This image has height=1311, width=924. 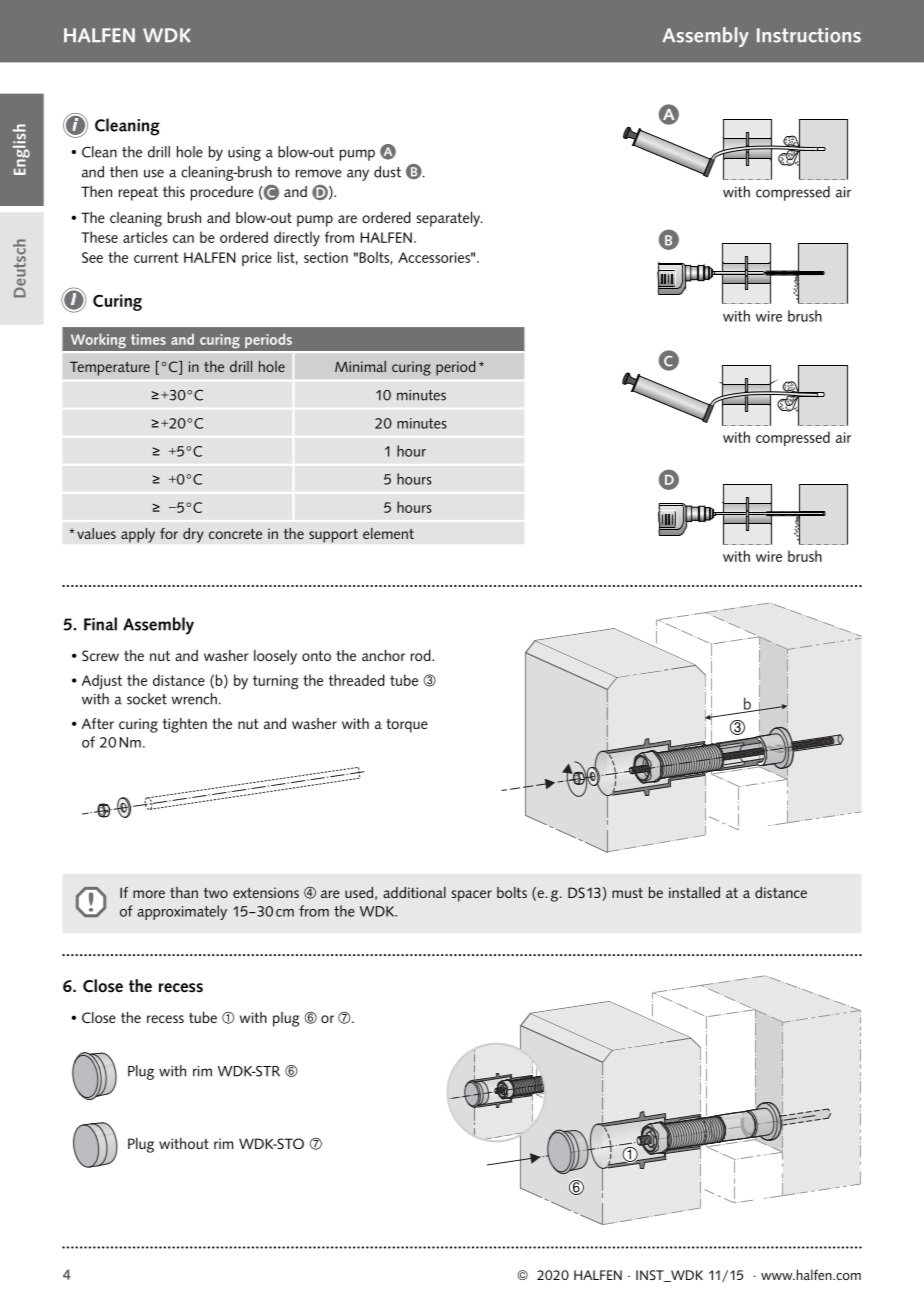 What do you see at coordinates (333, 536) in the image?
I see `support` at bounding box center [333, 536].
